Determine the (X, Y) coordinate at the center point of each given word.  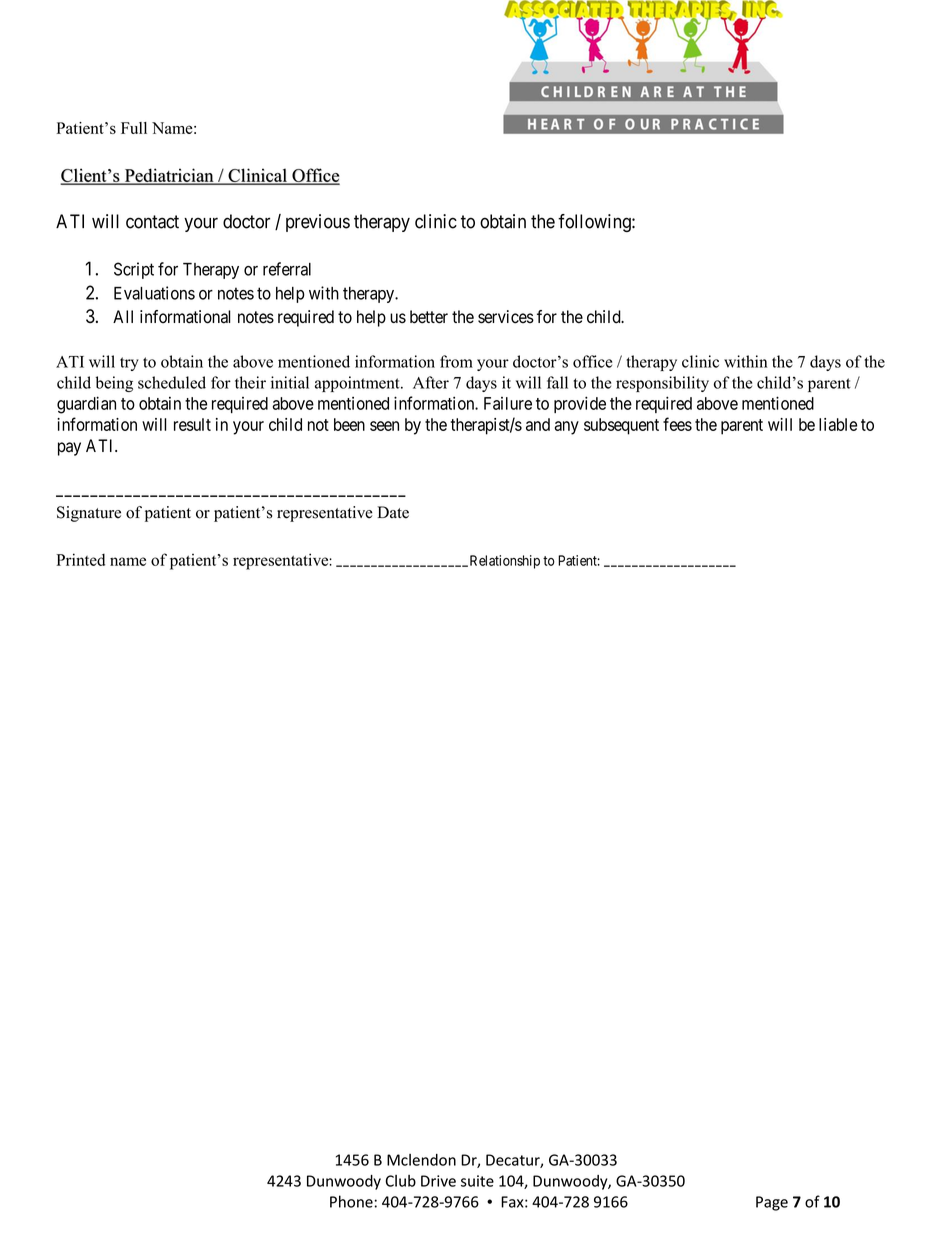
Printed (80, 559)
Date (393, 512)
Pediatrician (169, 176)
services (506, 317)
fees (677, 424)
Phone (351, 1201)
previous (318, 223)
